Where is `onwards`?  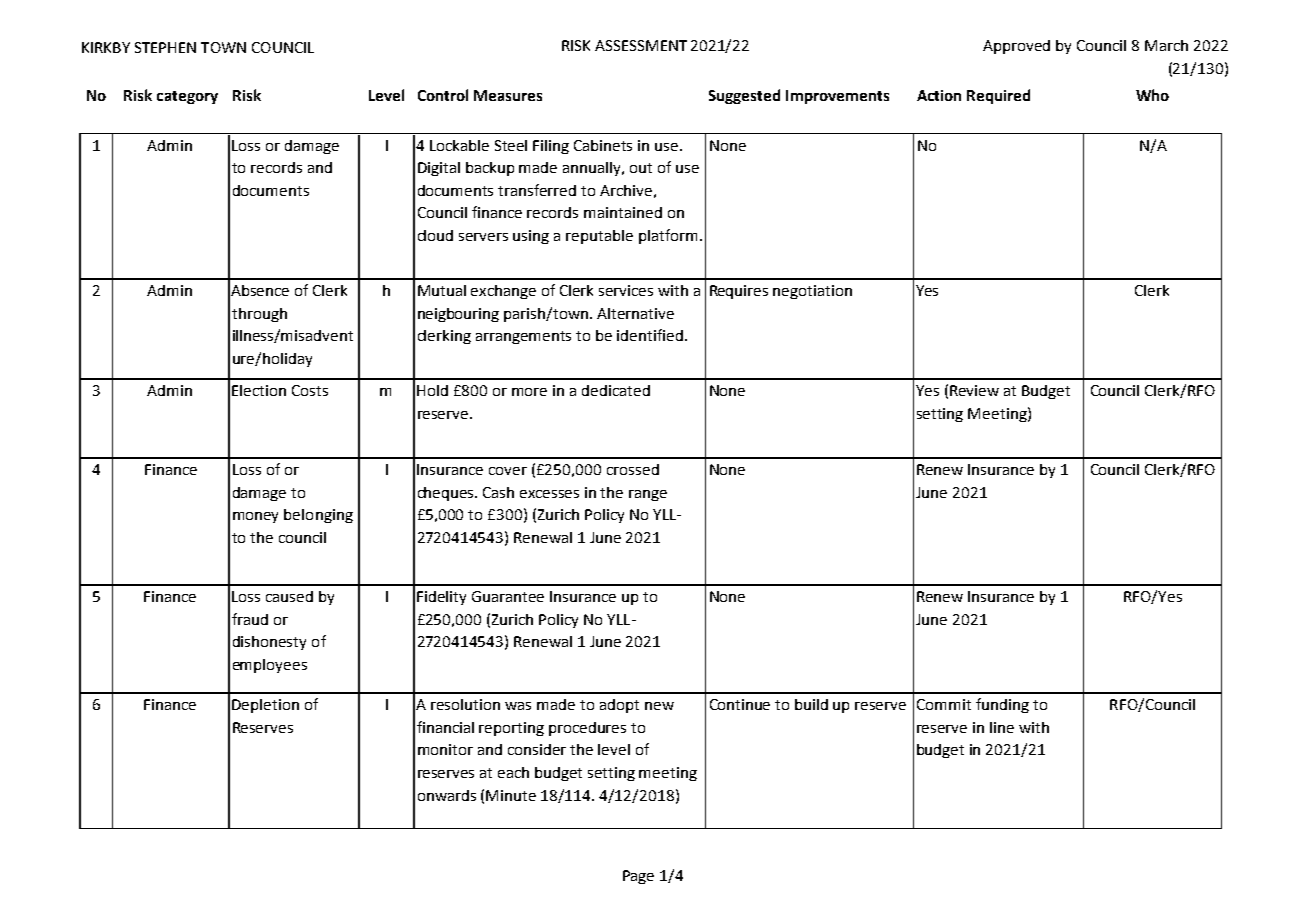
onwards is located at coordinates (447, 795).
